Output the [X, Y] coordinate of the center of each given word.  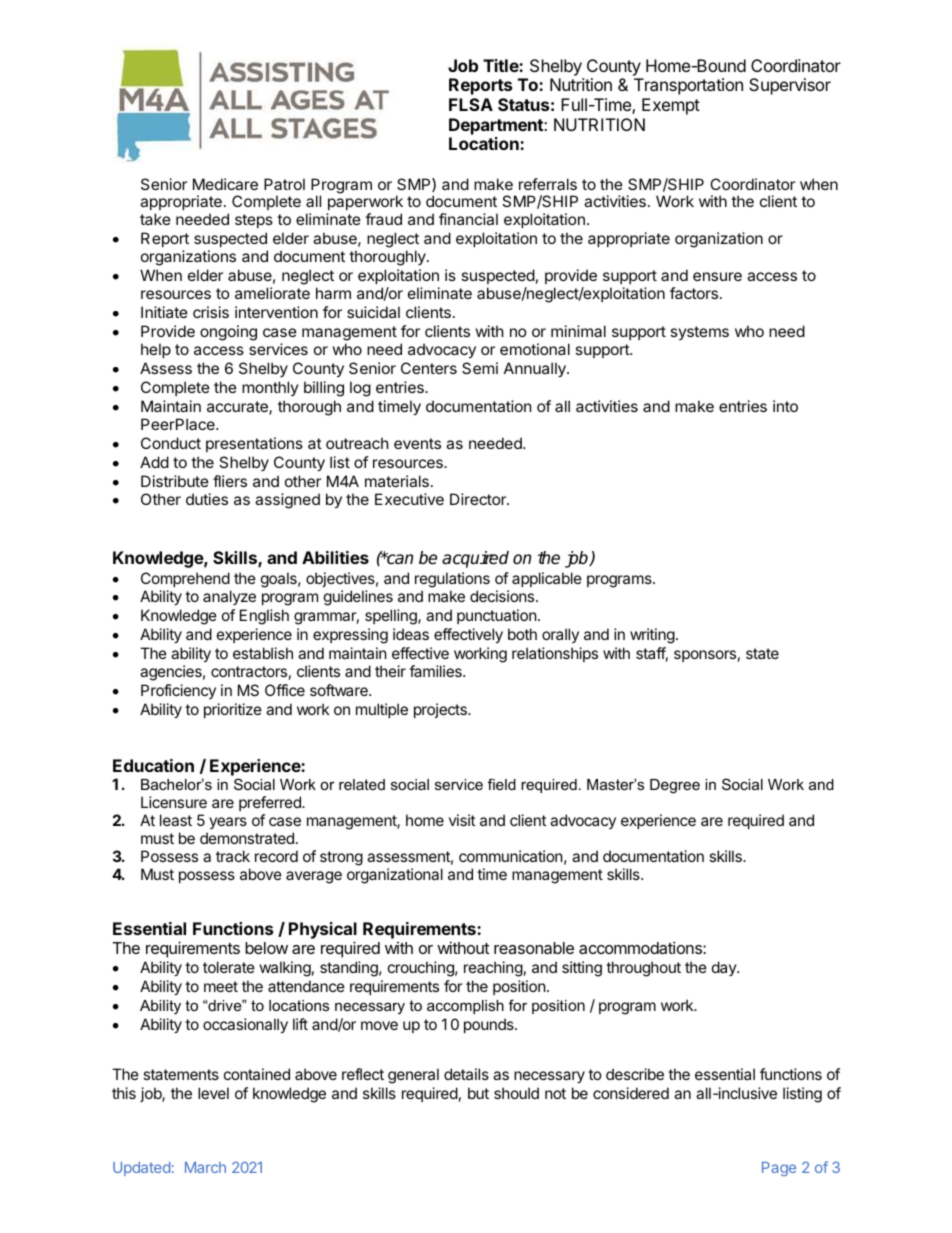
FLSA [471, 104]
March [205, 1167]
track [233, 856]
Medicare [225, 184]
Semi [480, 368]
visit [462, 820]
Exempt [671, 106]
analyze [229, 597]
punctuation [497, 616]
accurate [238, 408]
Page [779, 1169]
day [725, 968]
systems [700, 333]
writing [652, 636]
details [466, 1074]
